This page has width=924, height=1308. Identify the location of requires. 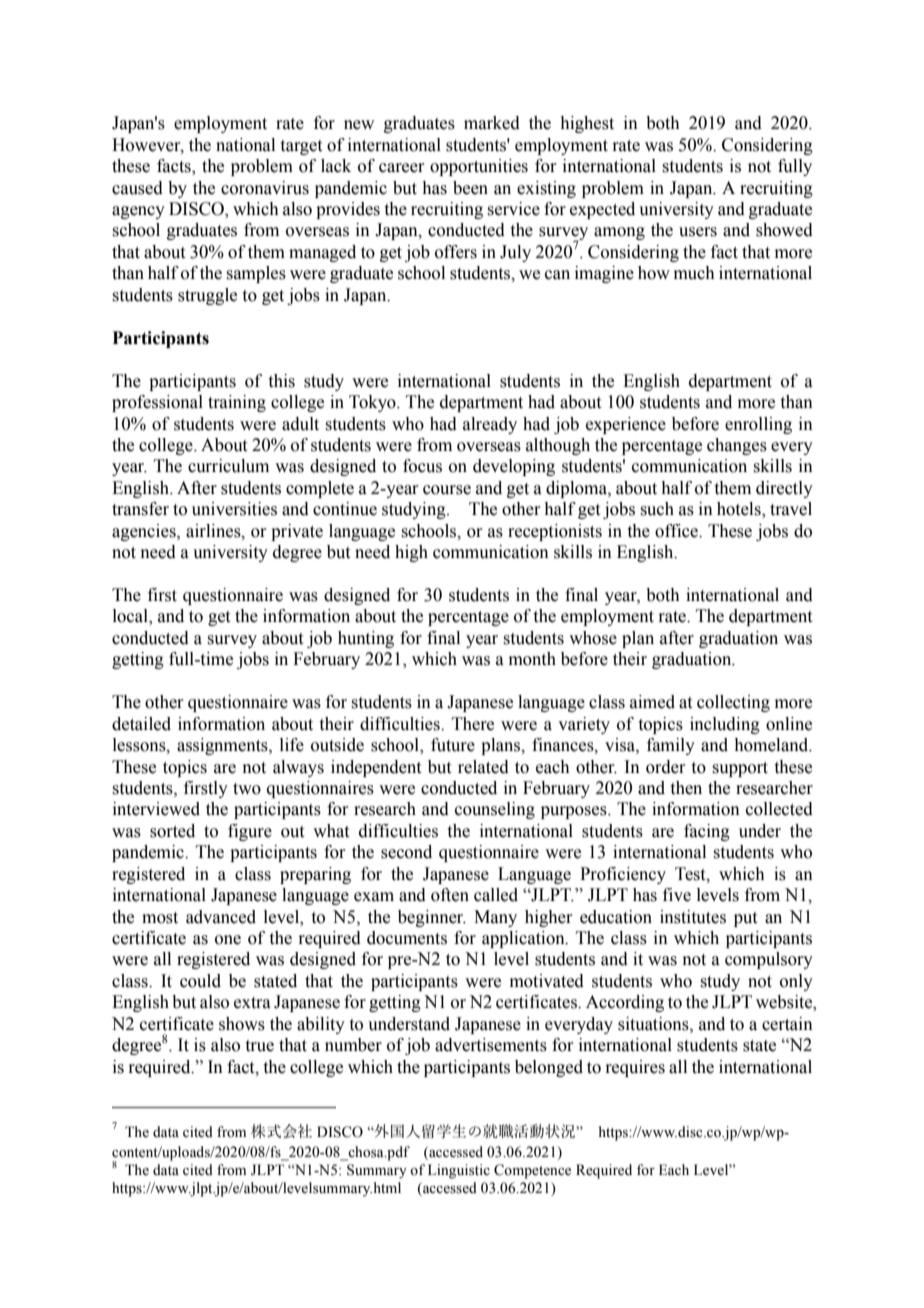
(635, 1068).
